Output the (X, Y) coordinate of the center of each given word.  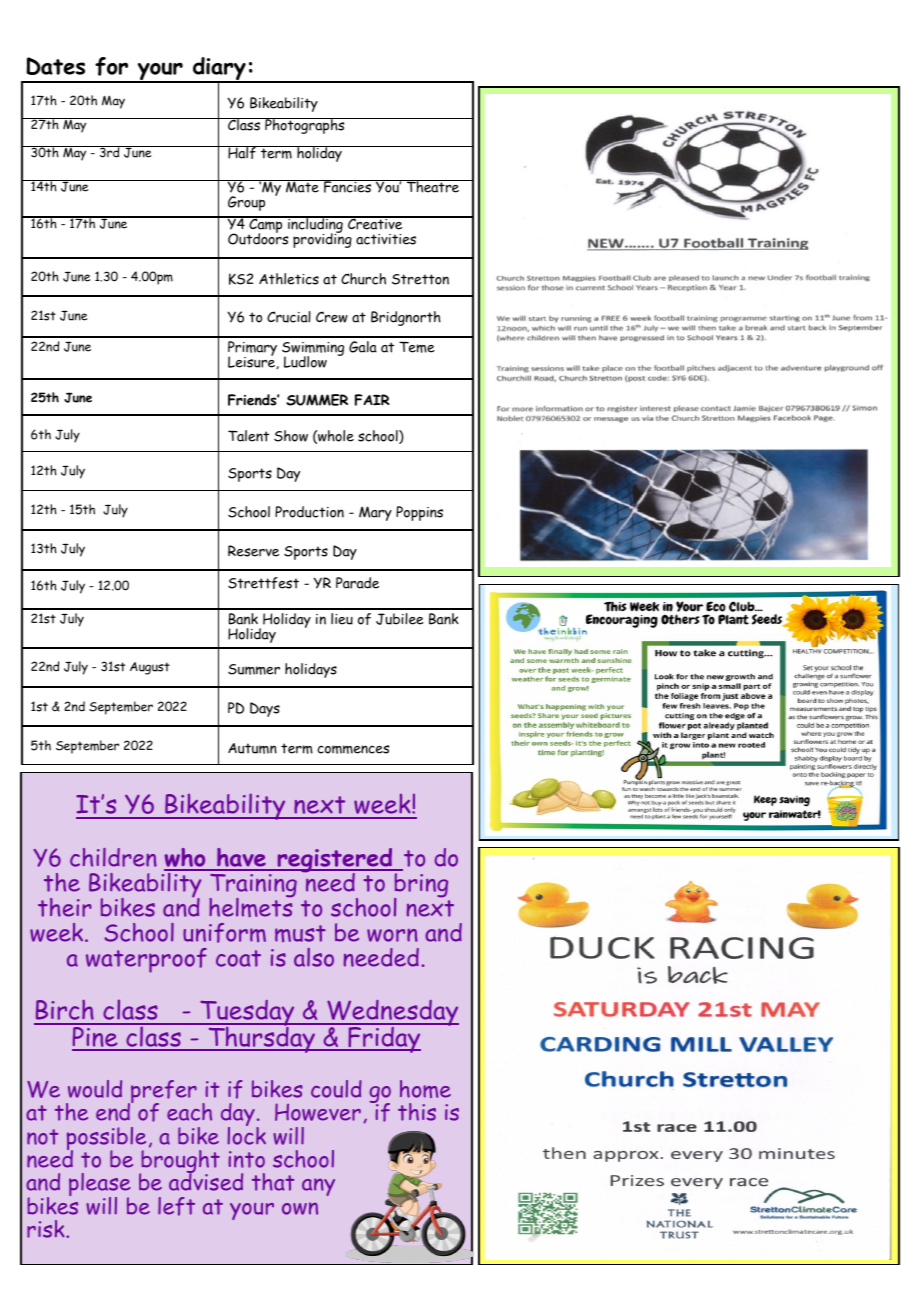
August (150, 668)
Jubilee (400, 619)
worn (392, 935)
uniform (224, 933)
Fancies (348, 186)
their (65, 907)
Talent (248, 436)
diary (219, 70)
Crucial (289, 317)
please (100, 1186)
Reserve (253, 551)
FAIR (372, 400)
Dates (55, 66)
